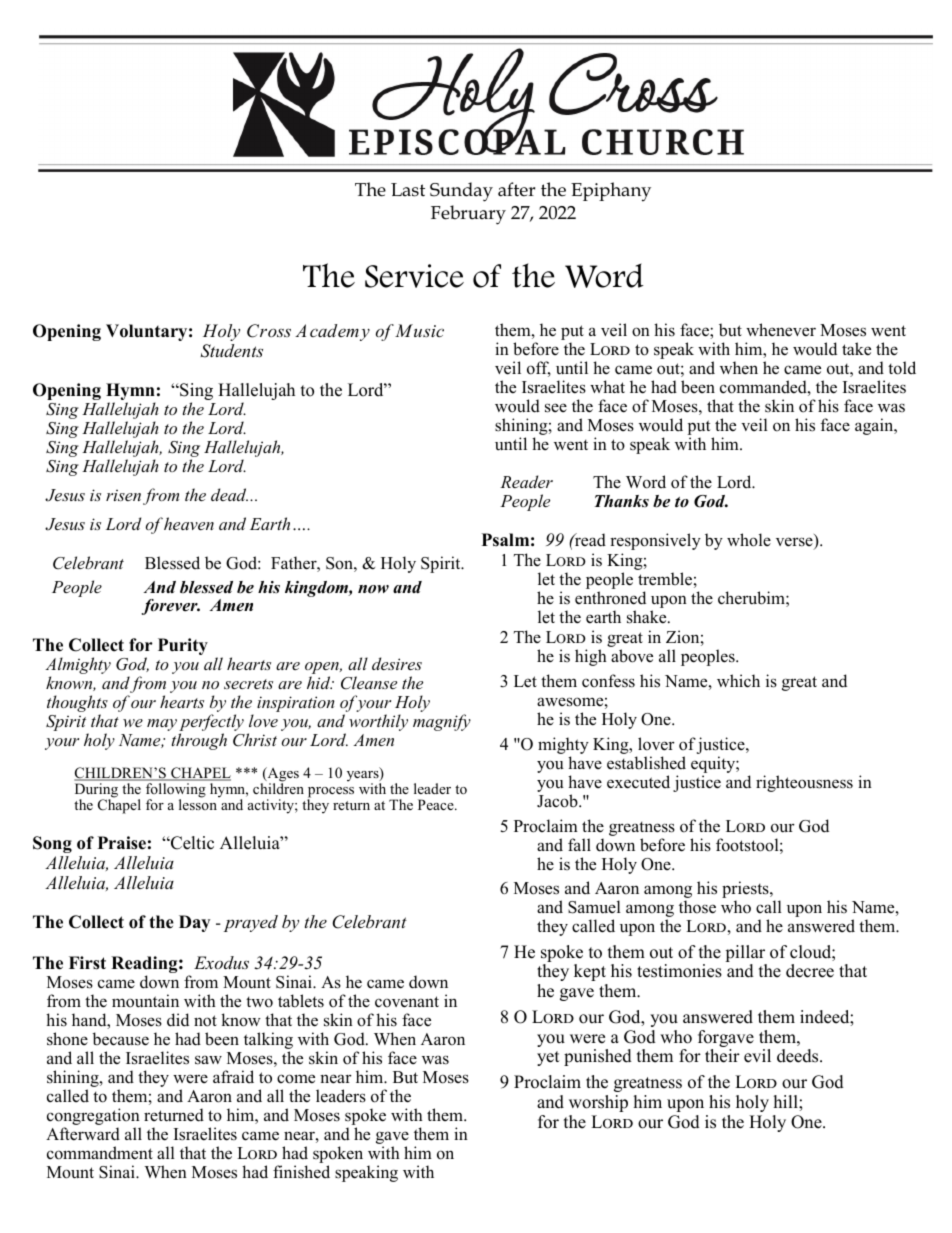 The width and height of the image is (952, 1233). I want to click on February, so click(468, 215).
